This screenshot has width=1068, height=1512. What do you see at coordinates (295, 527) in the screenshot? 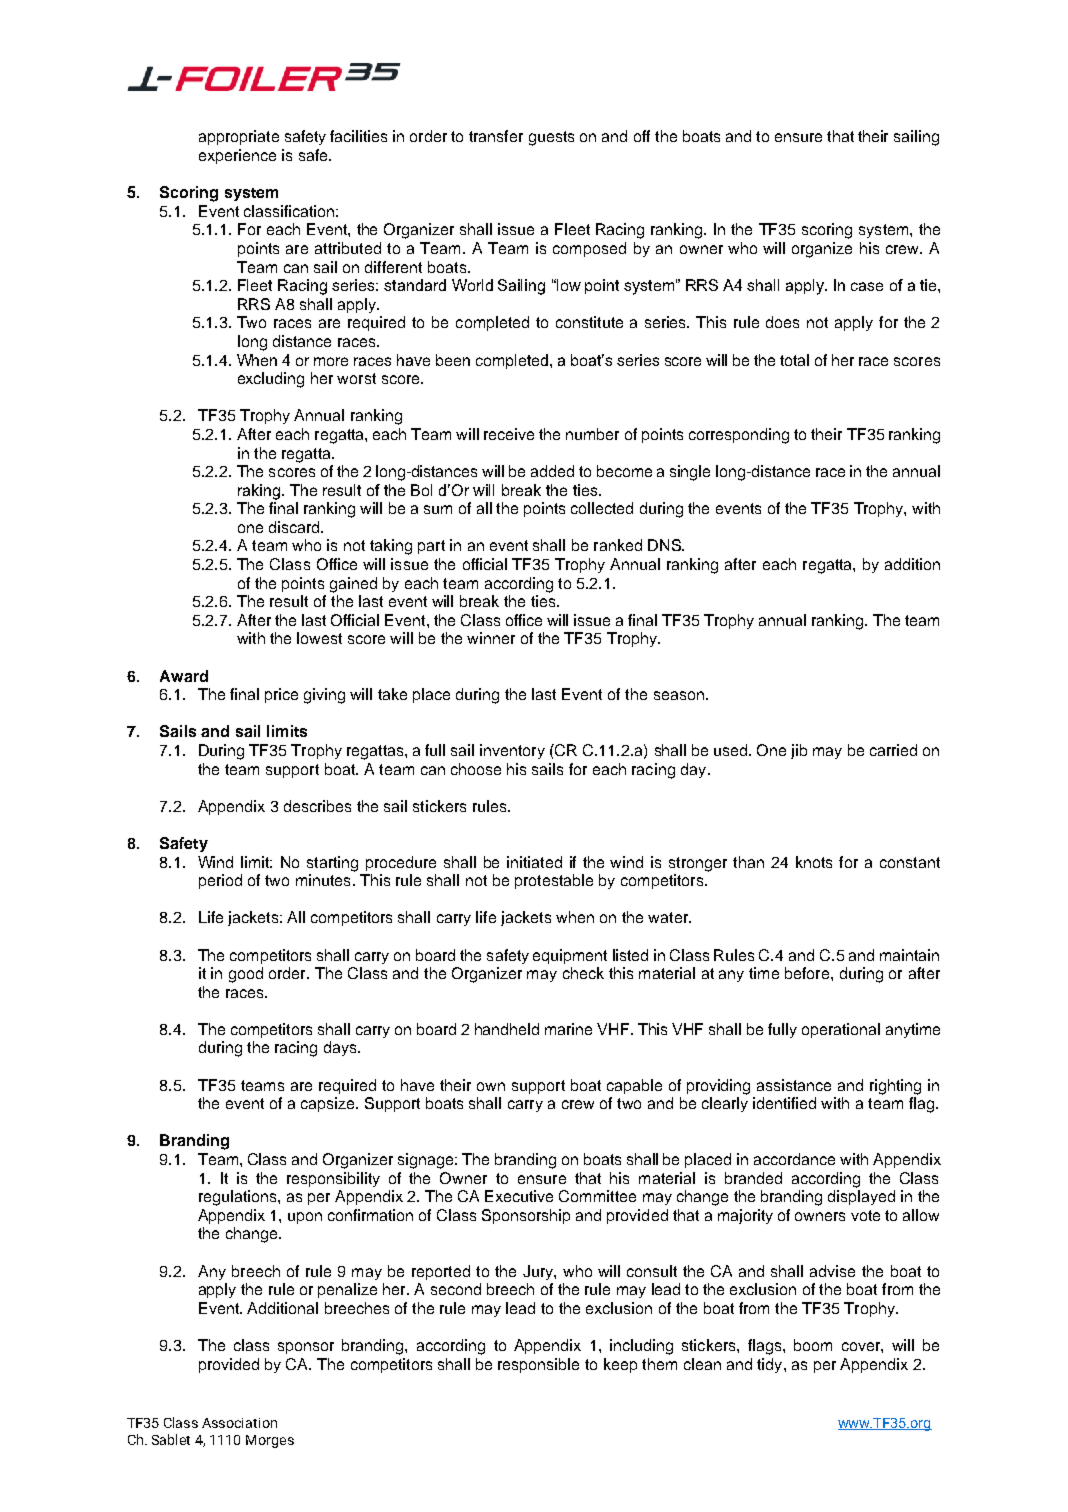
I see `discard` at bounding box center [295, 527].
